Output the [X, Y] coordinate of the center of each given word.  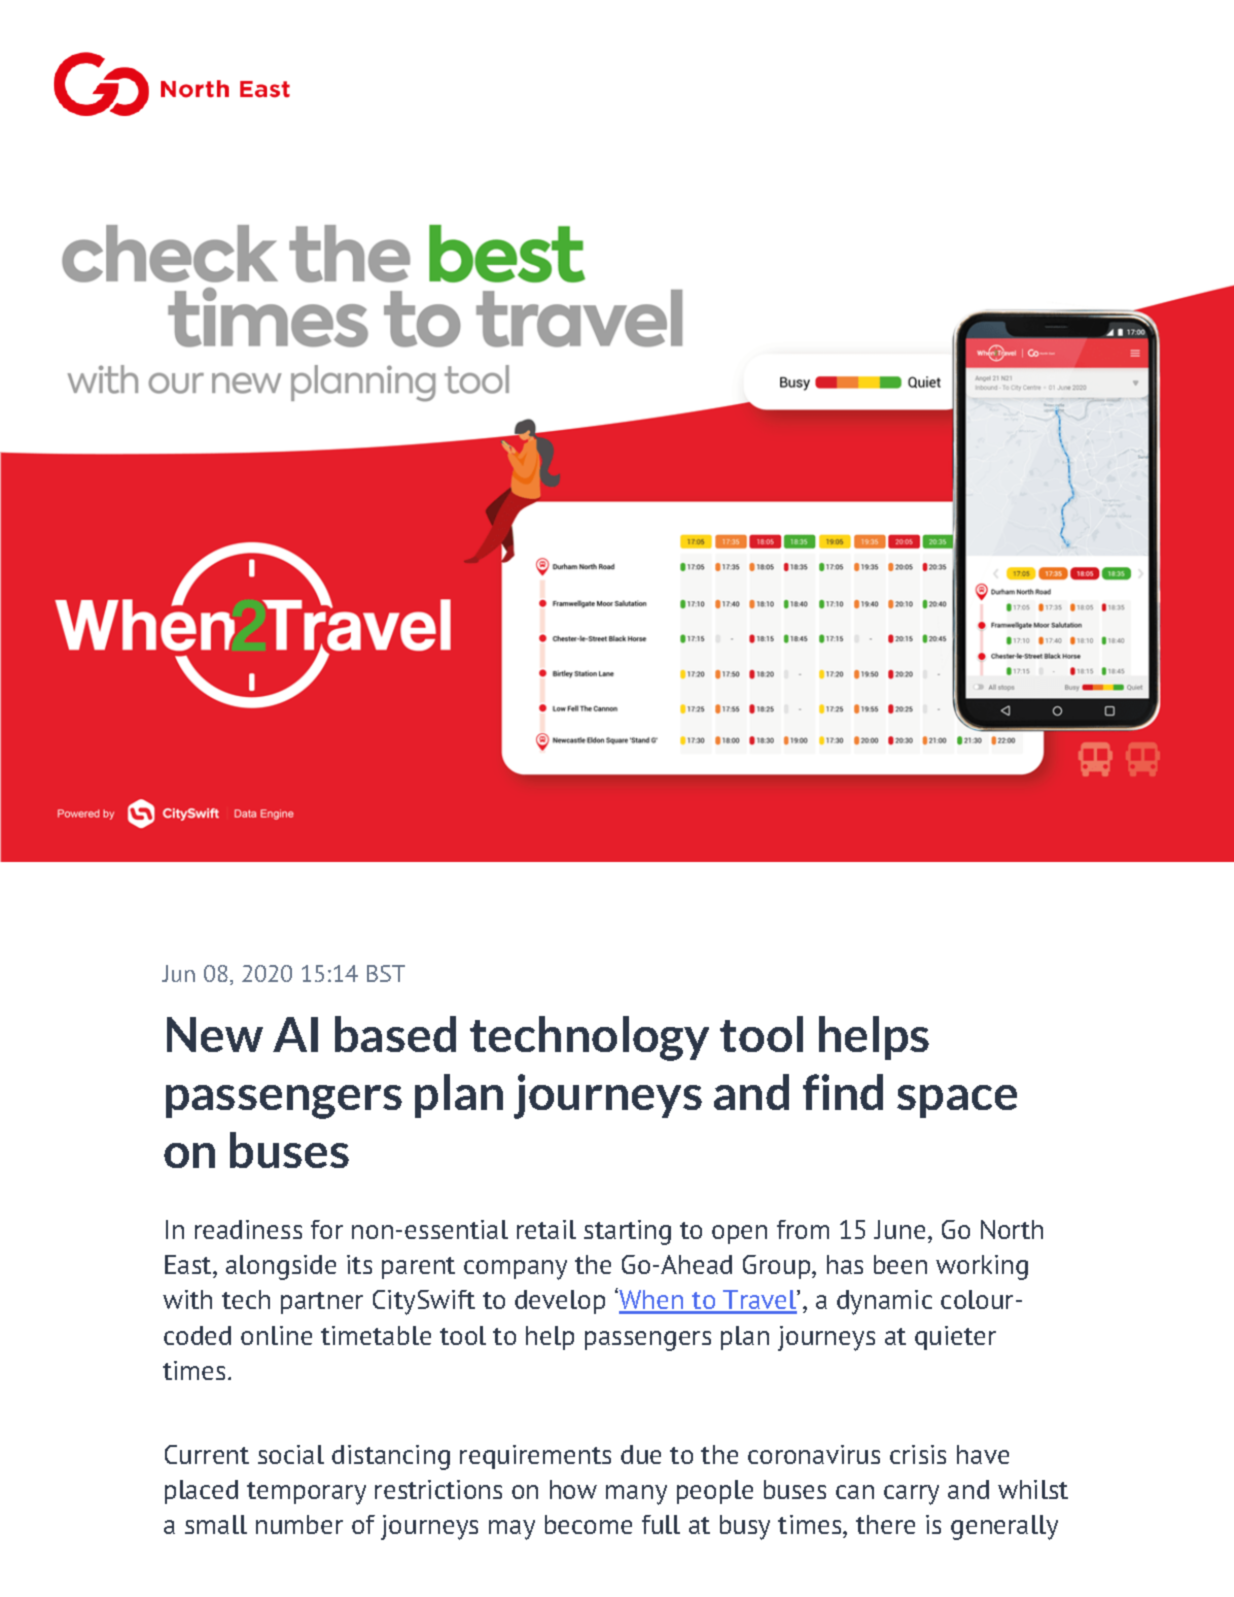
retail [546, 1229]
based [395, 1034]
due [641, 1454]
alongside [281, 1267]
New [215, 1034]
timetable [376, 1335]
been [900, 1264]
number [299, 1524]
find [843, 1092]
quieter [955, 1338]
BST [386, 973]
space [957, 1101]
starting [627, 1232]
